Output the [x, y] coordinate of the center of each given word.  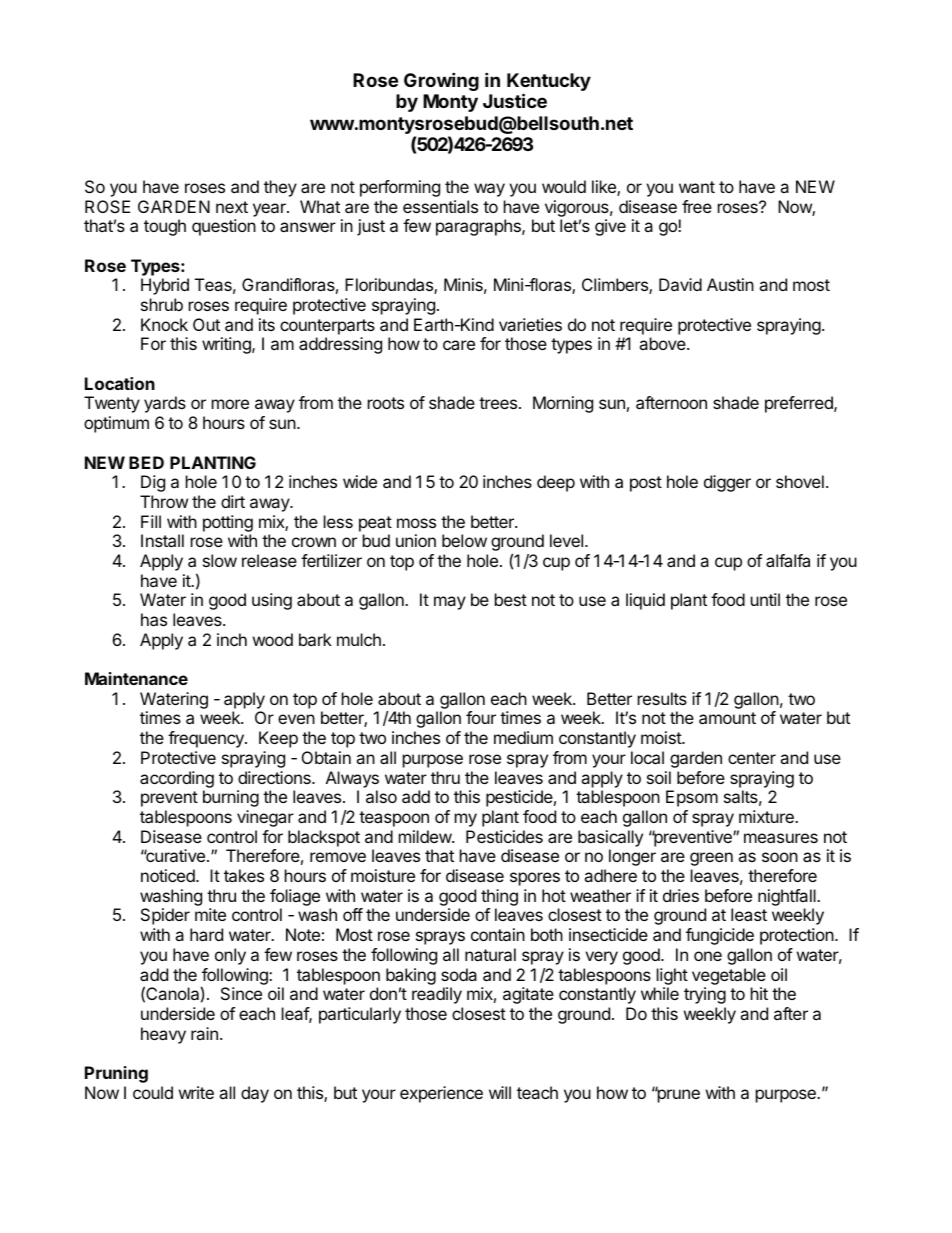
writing [227, 345]
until [765, 599]
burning [231, 798]
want [697, 187]
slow [220, 560]
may [450, 603]
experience [441, 1094]
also [381, 796]
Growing [441, 81]
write [196, 1092]
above [663, 343]
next [232, 207]
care [459, 345]
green [711, 859]
